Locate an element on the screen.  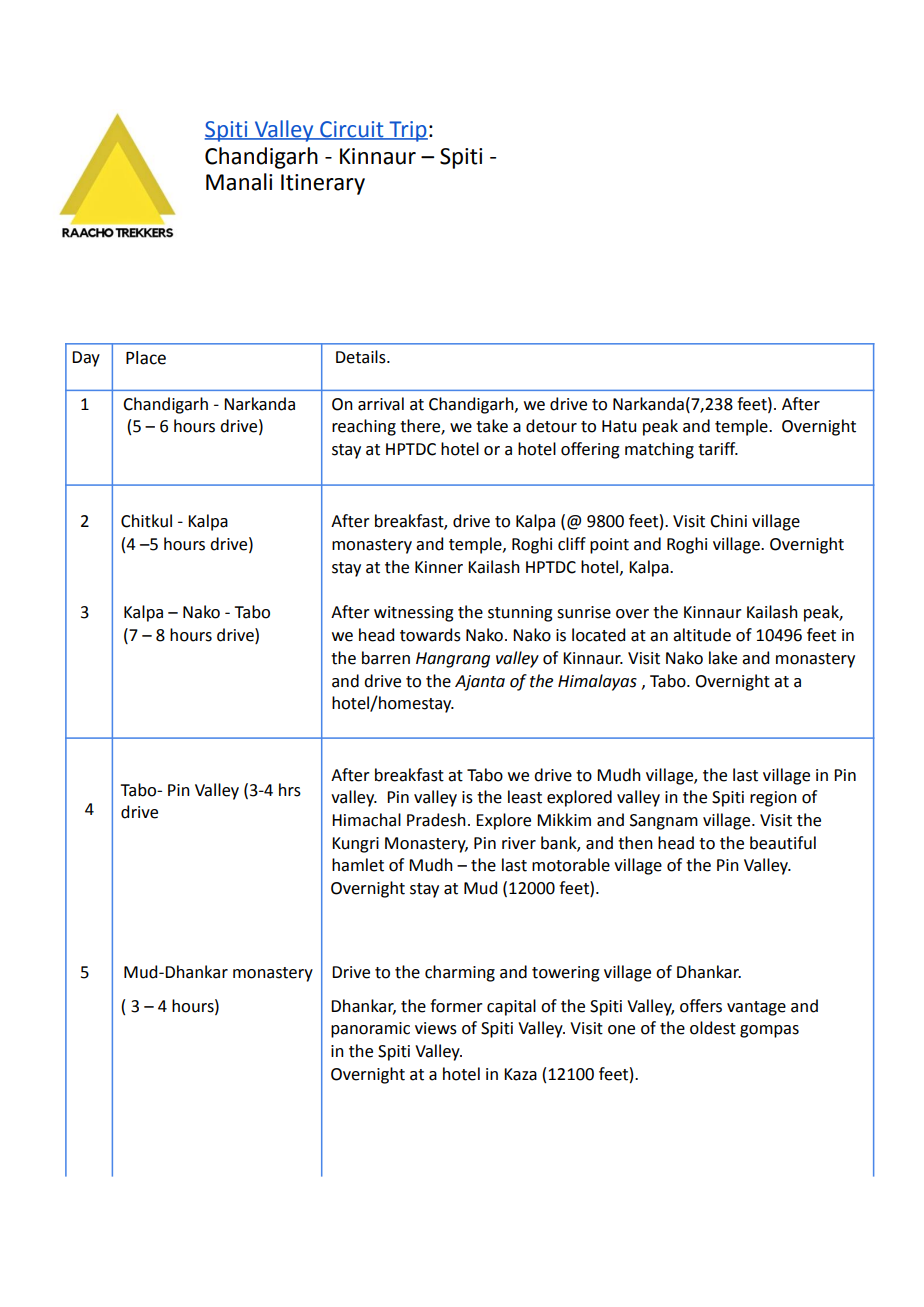
witnessing is located at coordinates (414, 614).
